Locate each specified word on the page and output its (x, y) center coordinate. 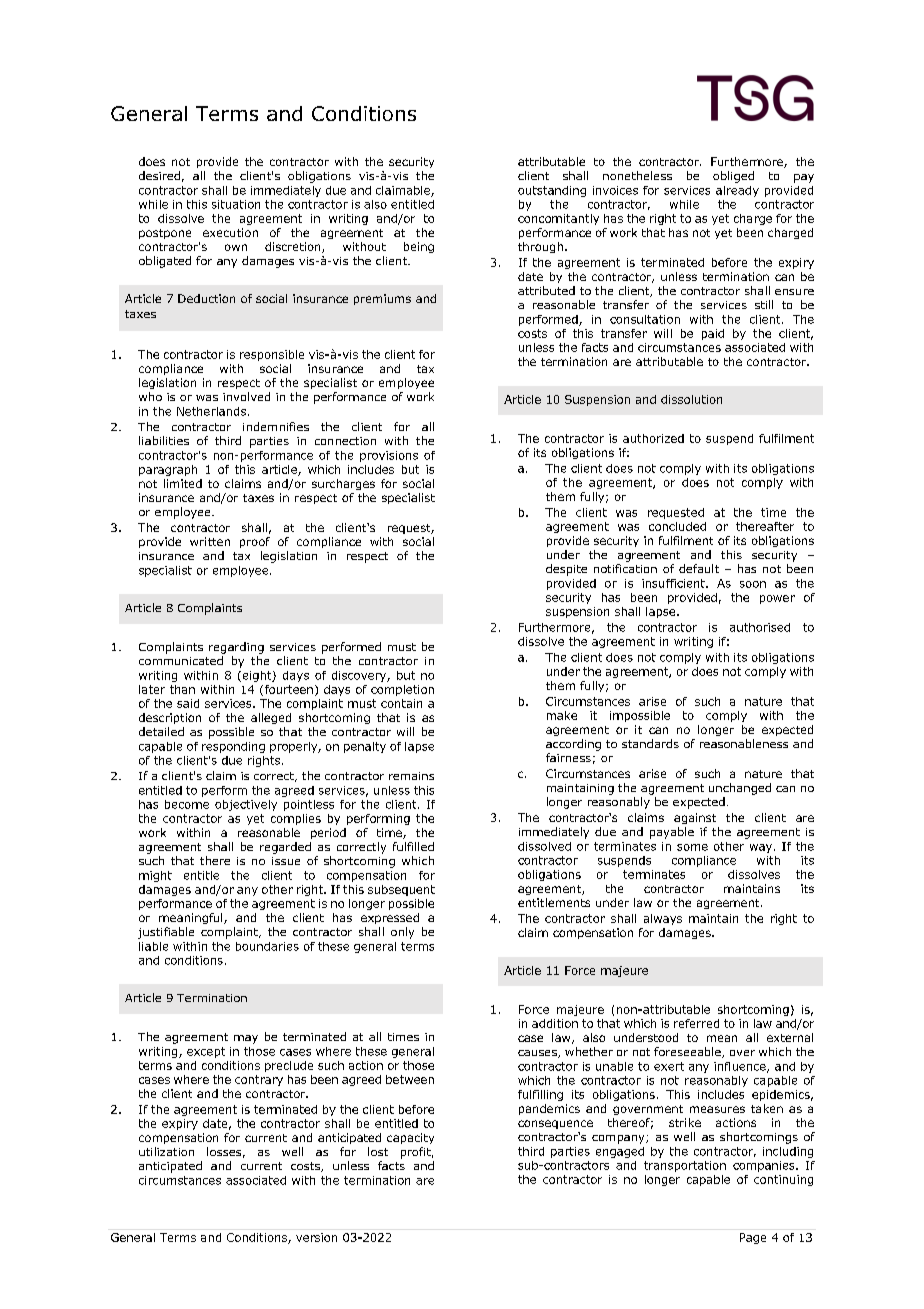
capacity (410, 1138)
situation (236, 204)
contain (401, 703)
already (737, 191)
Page (753, 1238)
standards (650, 743)
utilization (166, 1151)
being (419, 247)
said (188, 703)
